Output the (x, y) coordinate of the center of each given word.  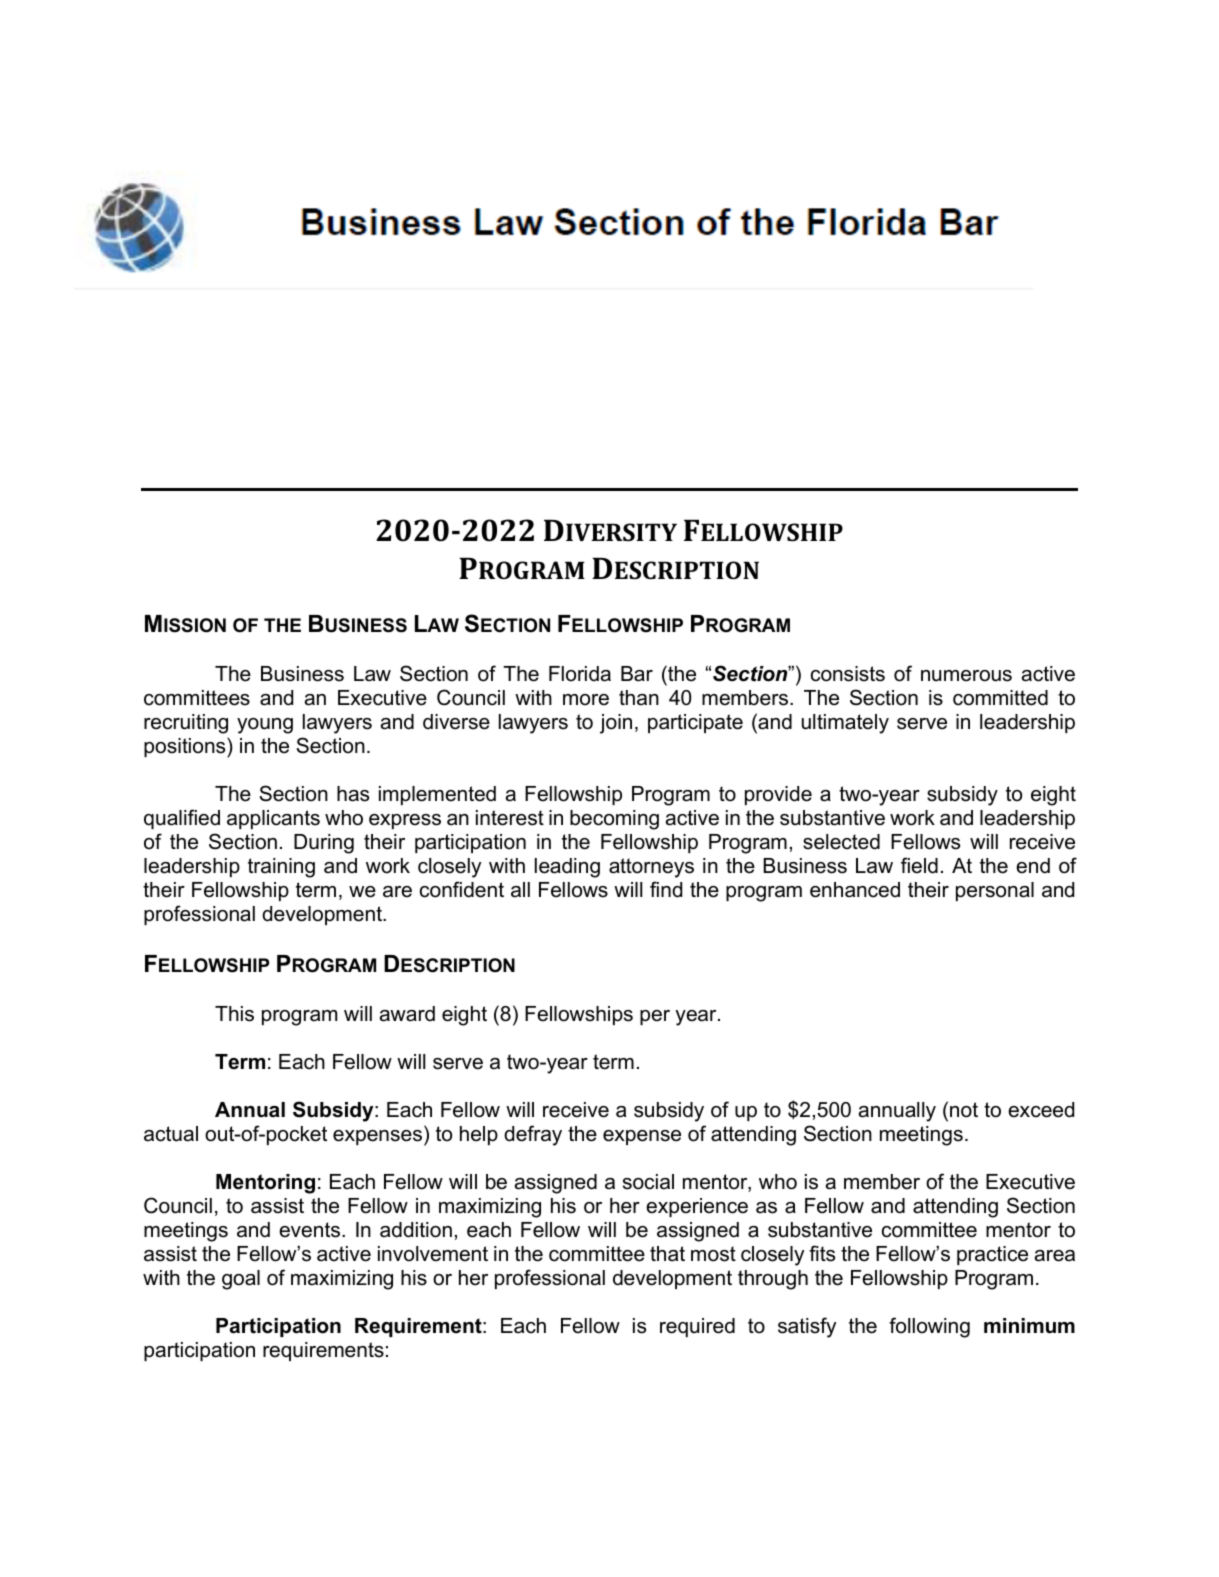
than (639, 698)
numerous (966, 676)
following (929, 1327)
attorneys (651, 868)
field (919, 865)
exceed (1041, 1110)
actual (171, 1134)
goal (241, 1280)
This (234, 1014)
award (407, 1014)
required (697, 1327)
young (265, 726)
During (324, 844)
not (964, 1110)
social (648, 1182)
